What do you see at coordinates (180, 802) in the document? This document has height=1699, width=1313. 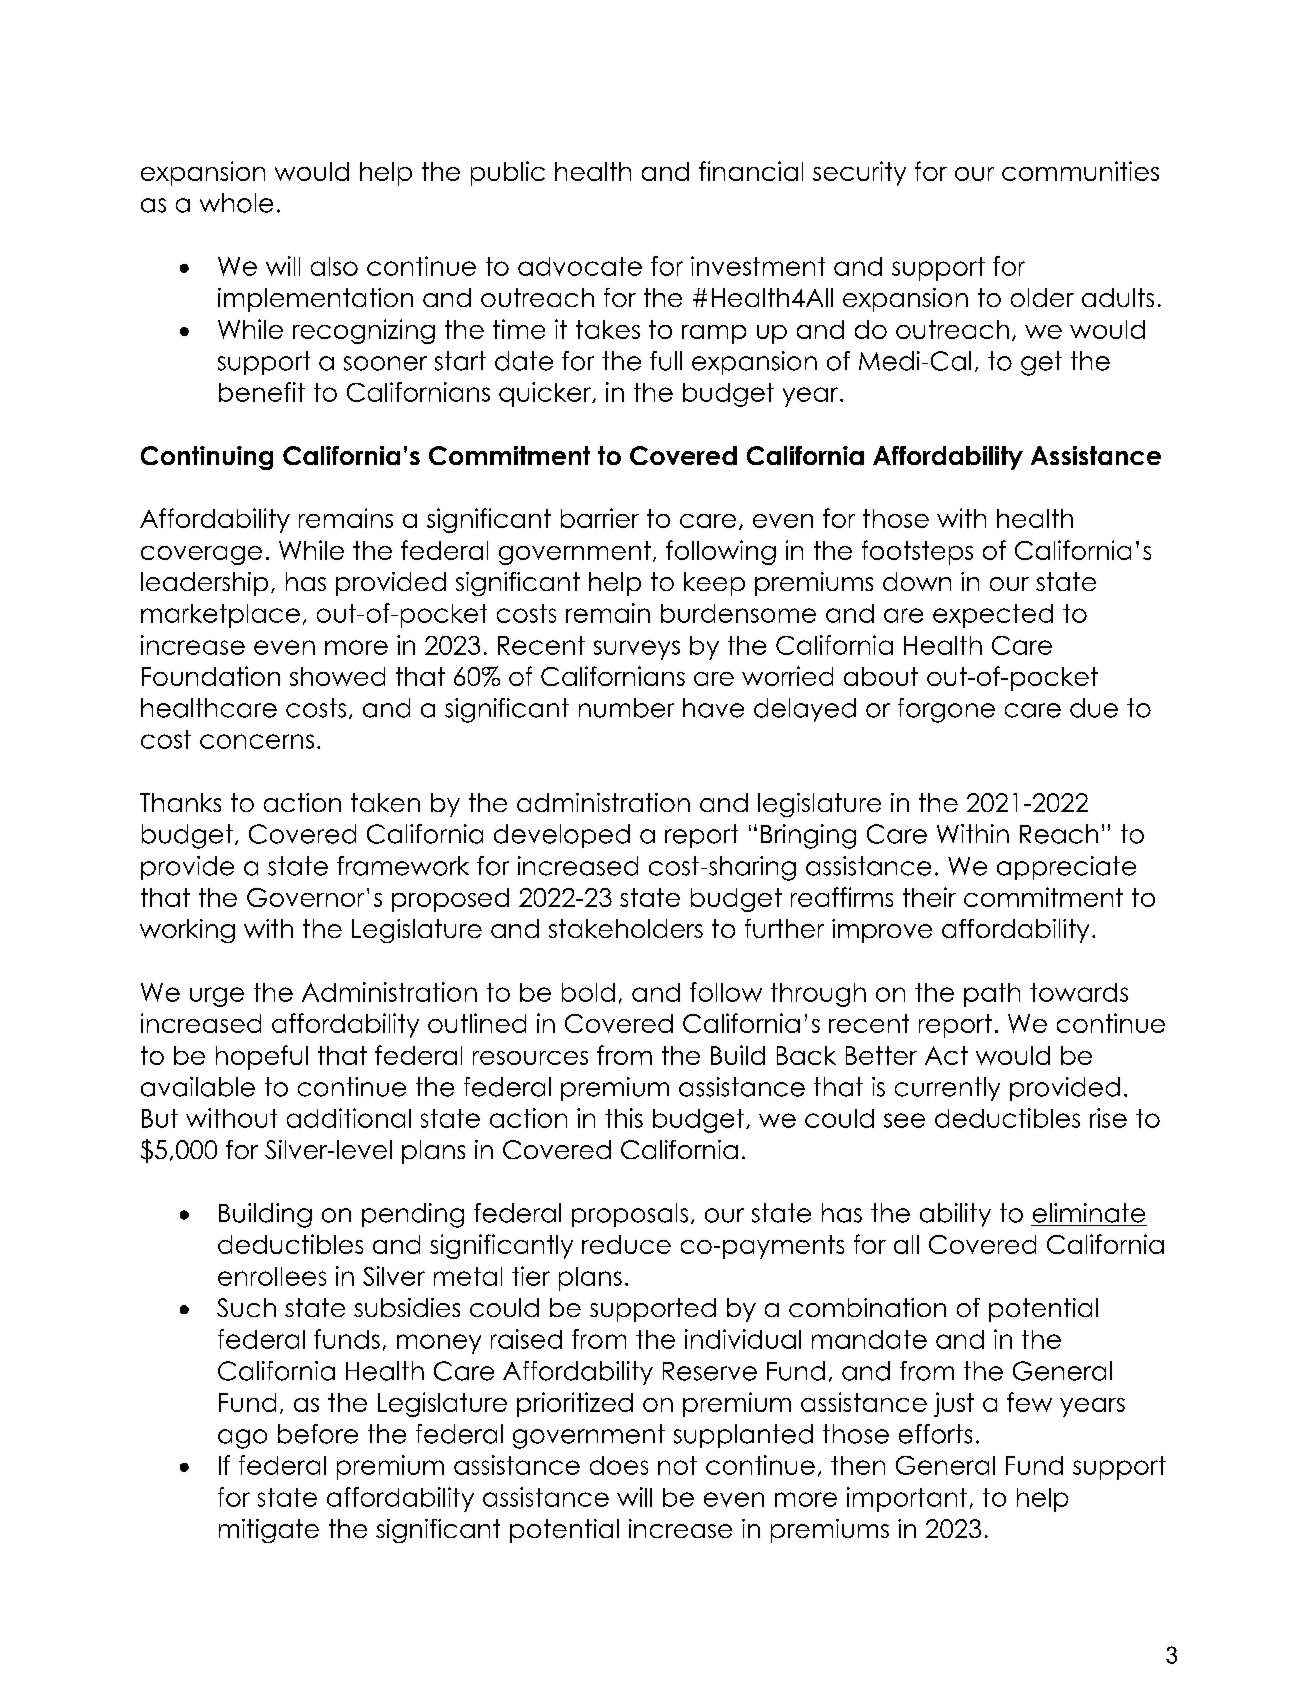 I see `Thanks` at bounding box center [180, 802].
